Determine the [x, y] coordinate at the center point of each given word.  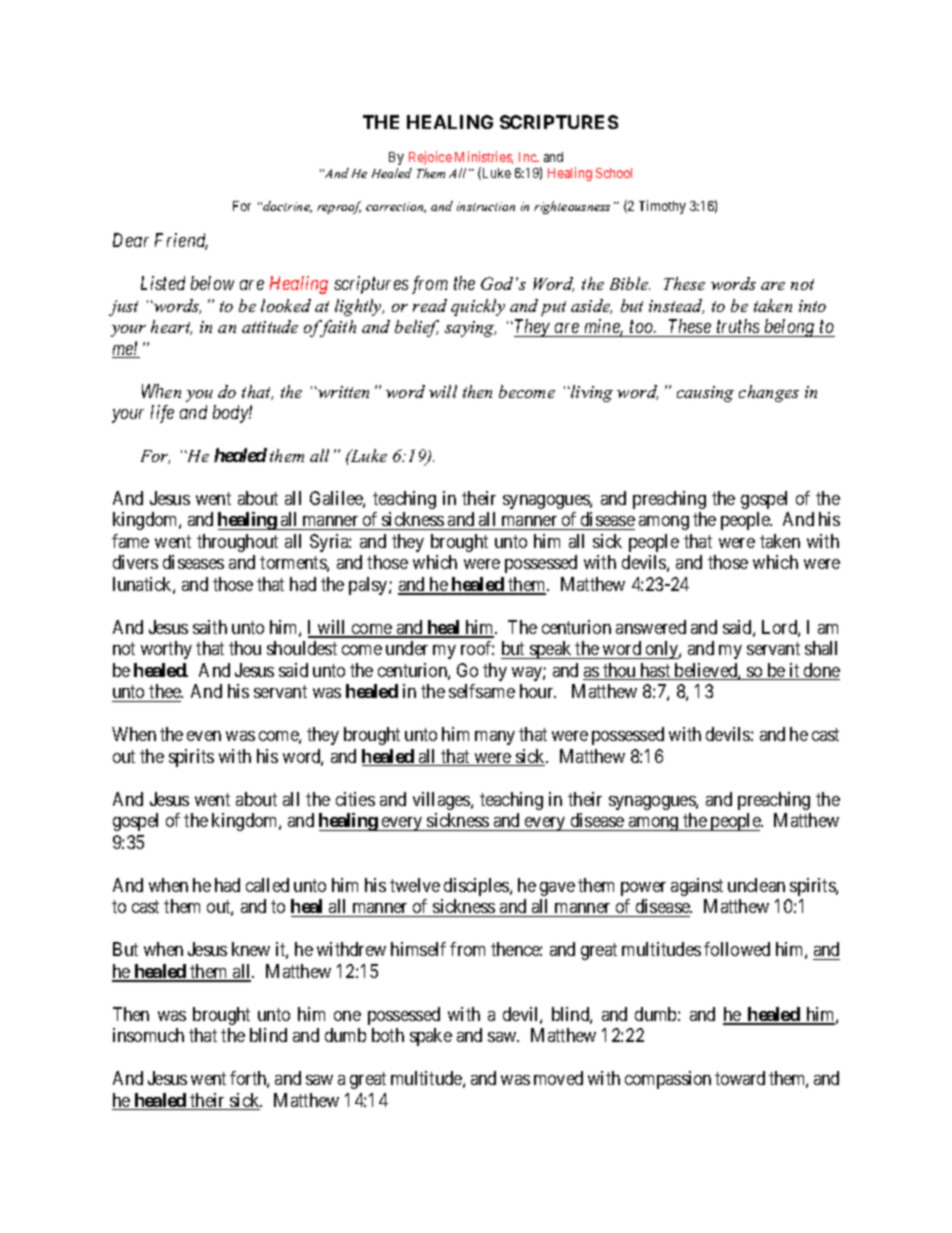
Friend [181, 241]
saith [210, 627]
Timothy [662, 207]
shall [821, 648]
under [407, 648]
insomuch [148, 1035]
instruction [486, 206]
